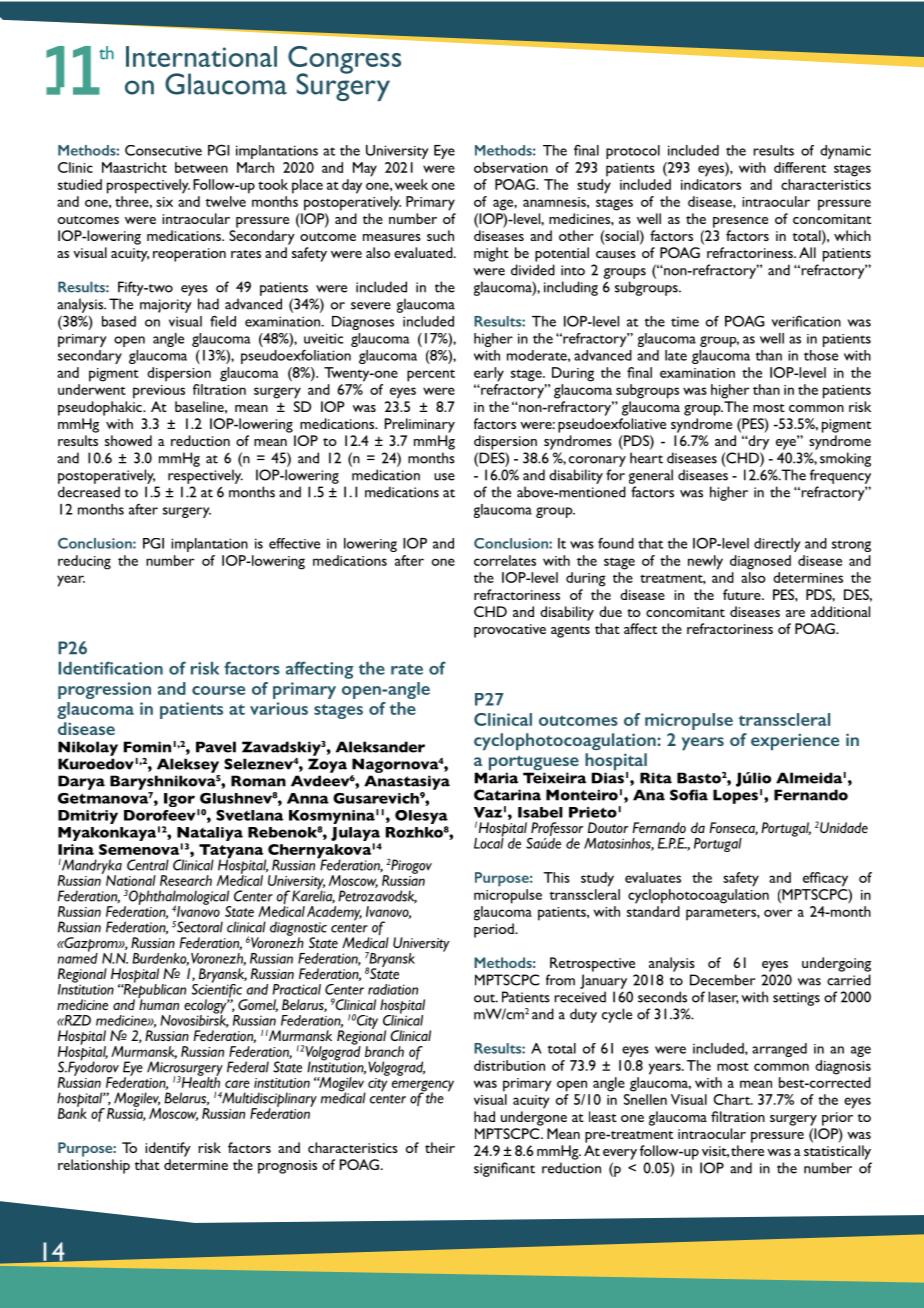 The width and height of the screenshot is (924, 1308). What do you see at coordinates (800, 167) in the screenshot?
I see `different` at bounding box center [800, 167].
